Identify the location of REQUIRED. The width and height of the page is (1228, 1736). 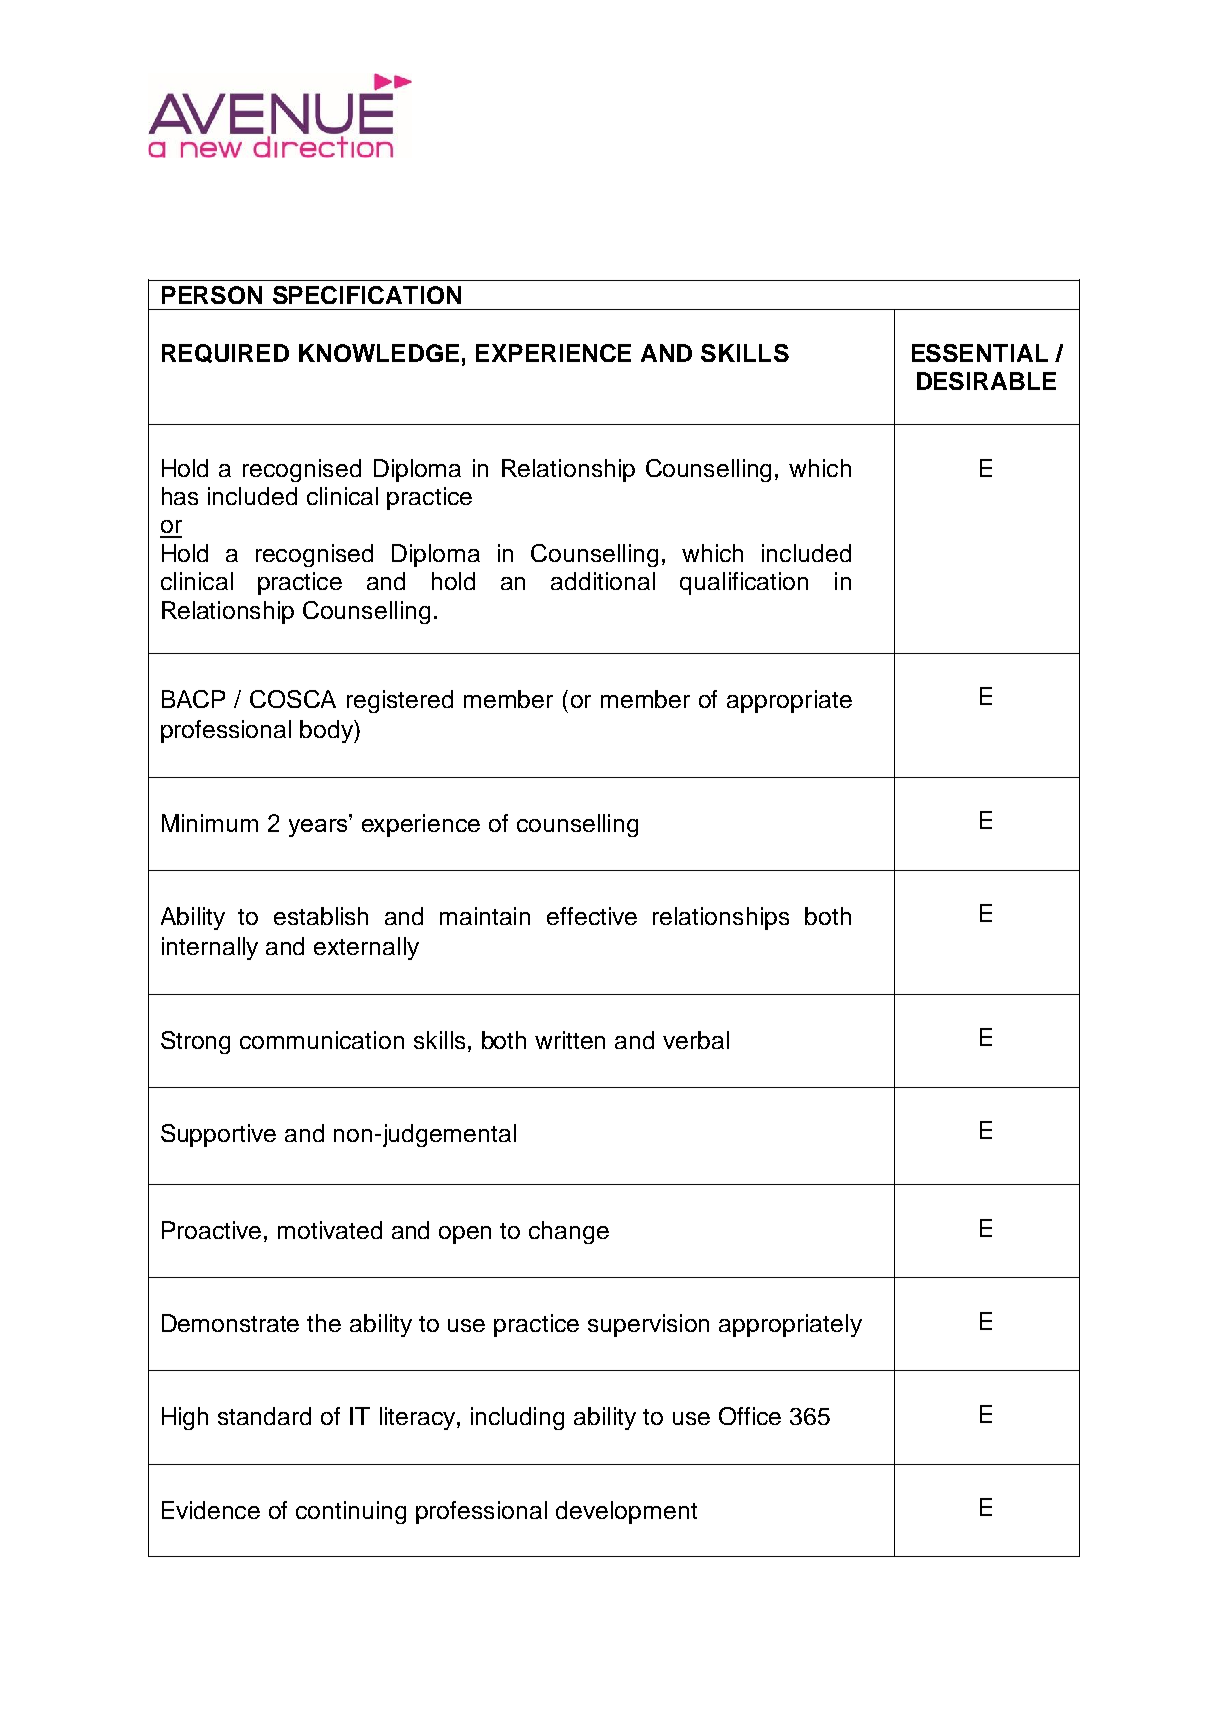
(225, 353).
